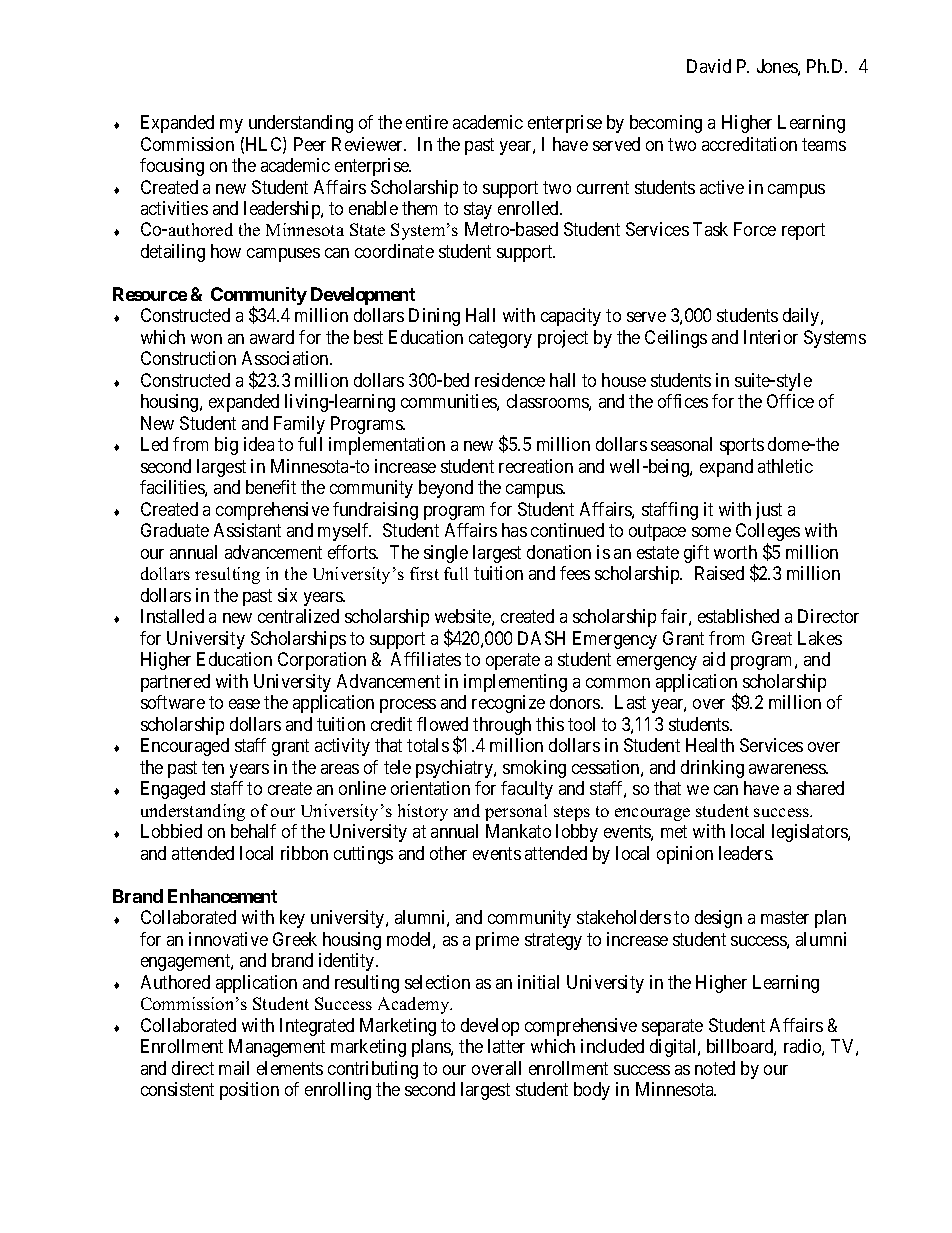 The width and height of the screenshot is (952, 1233). I want to click on latter, so click(506, 1046).
